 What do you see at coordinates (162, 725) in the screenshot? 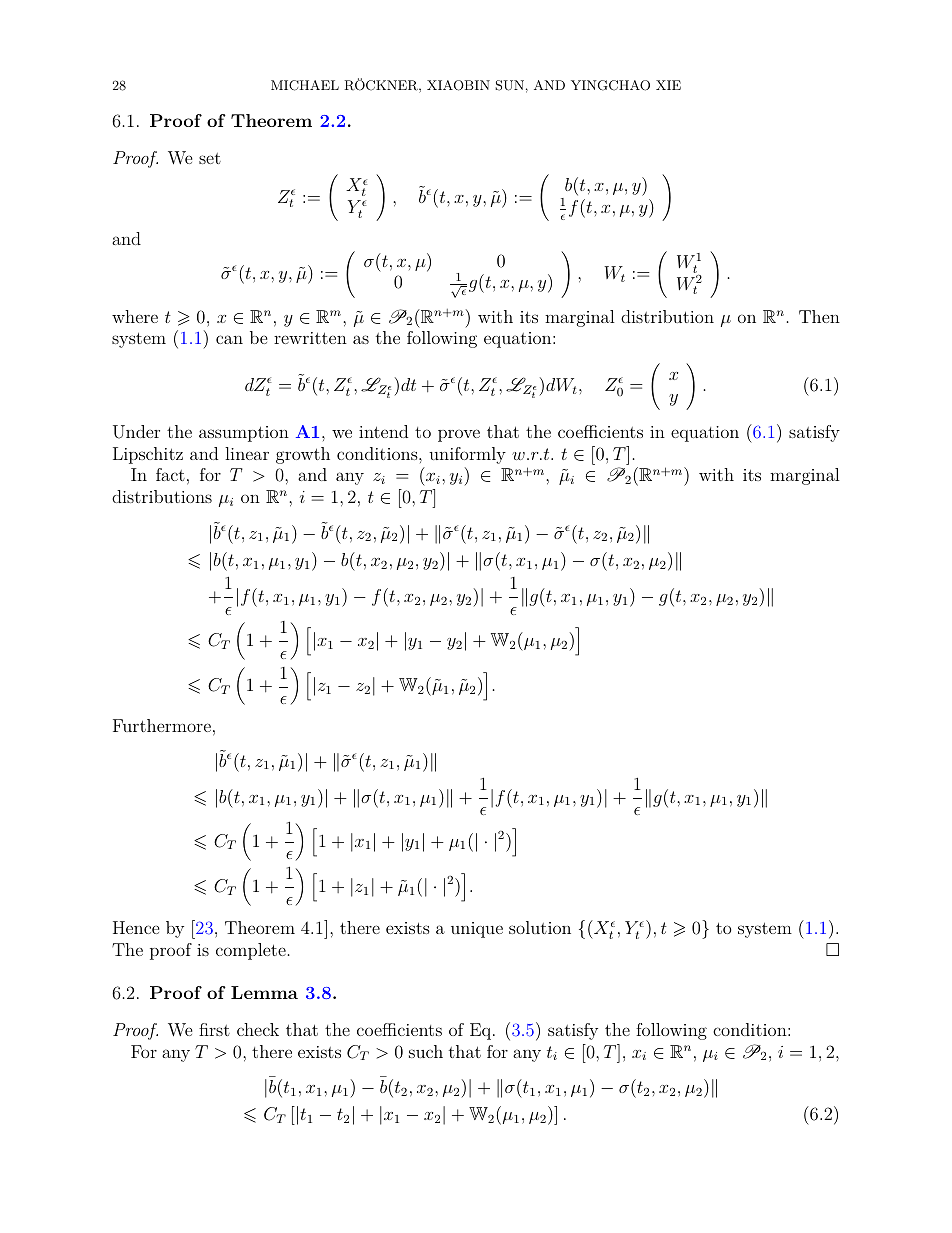
I see `Furthermore` at bounding box center [162, 725].
